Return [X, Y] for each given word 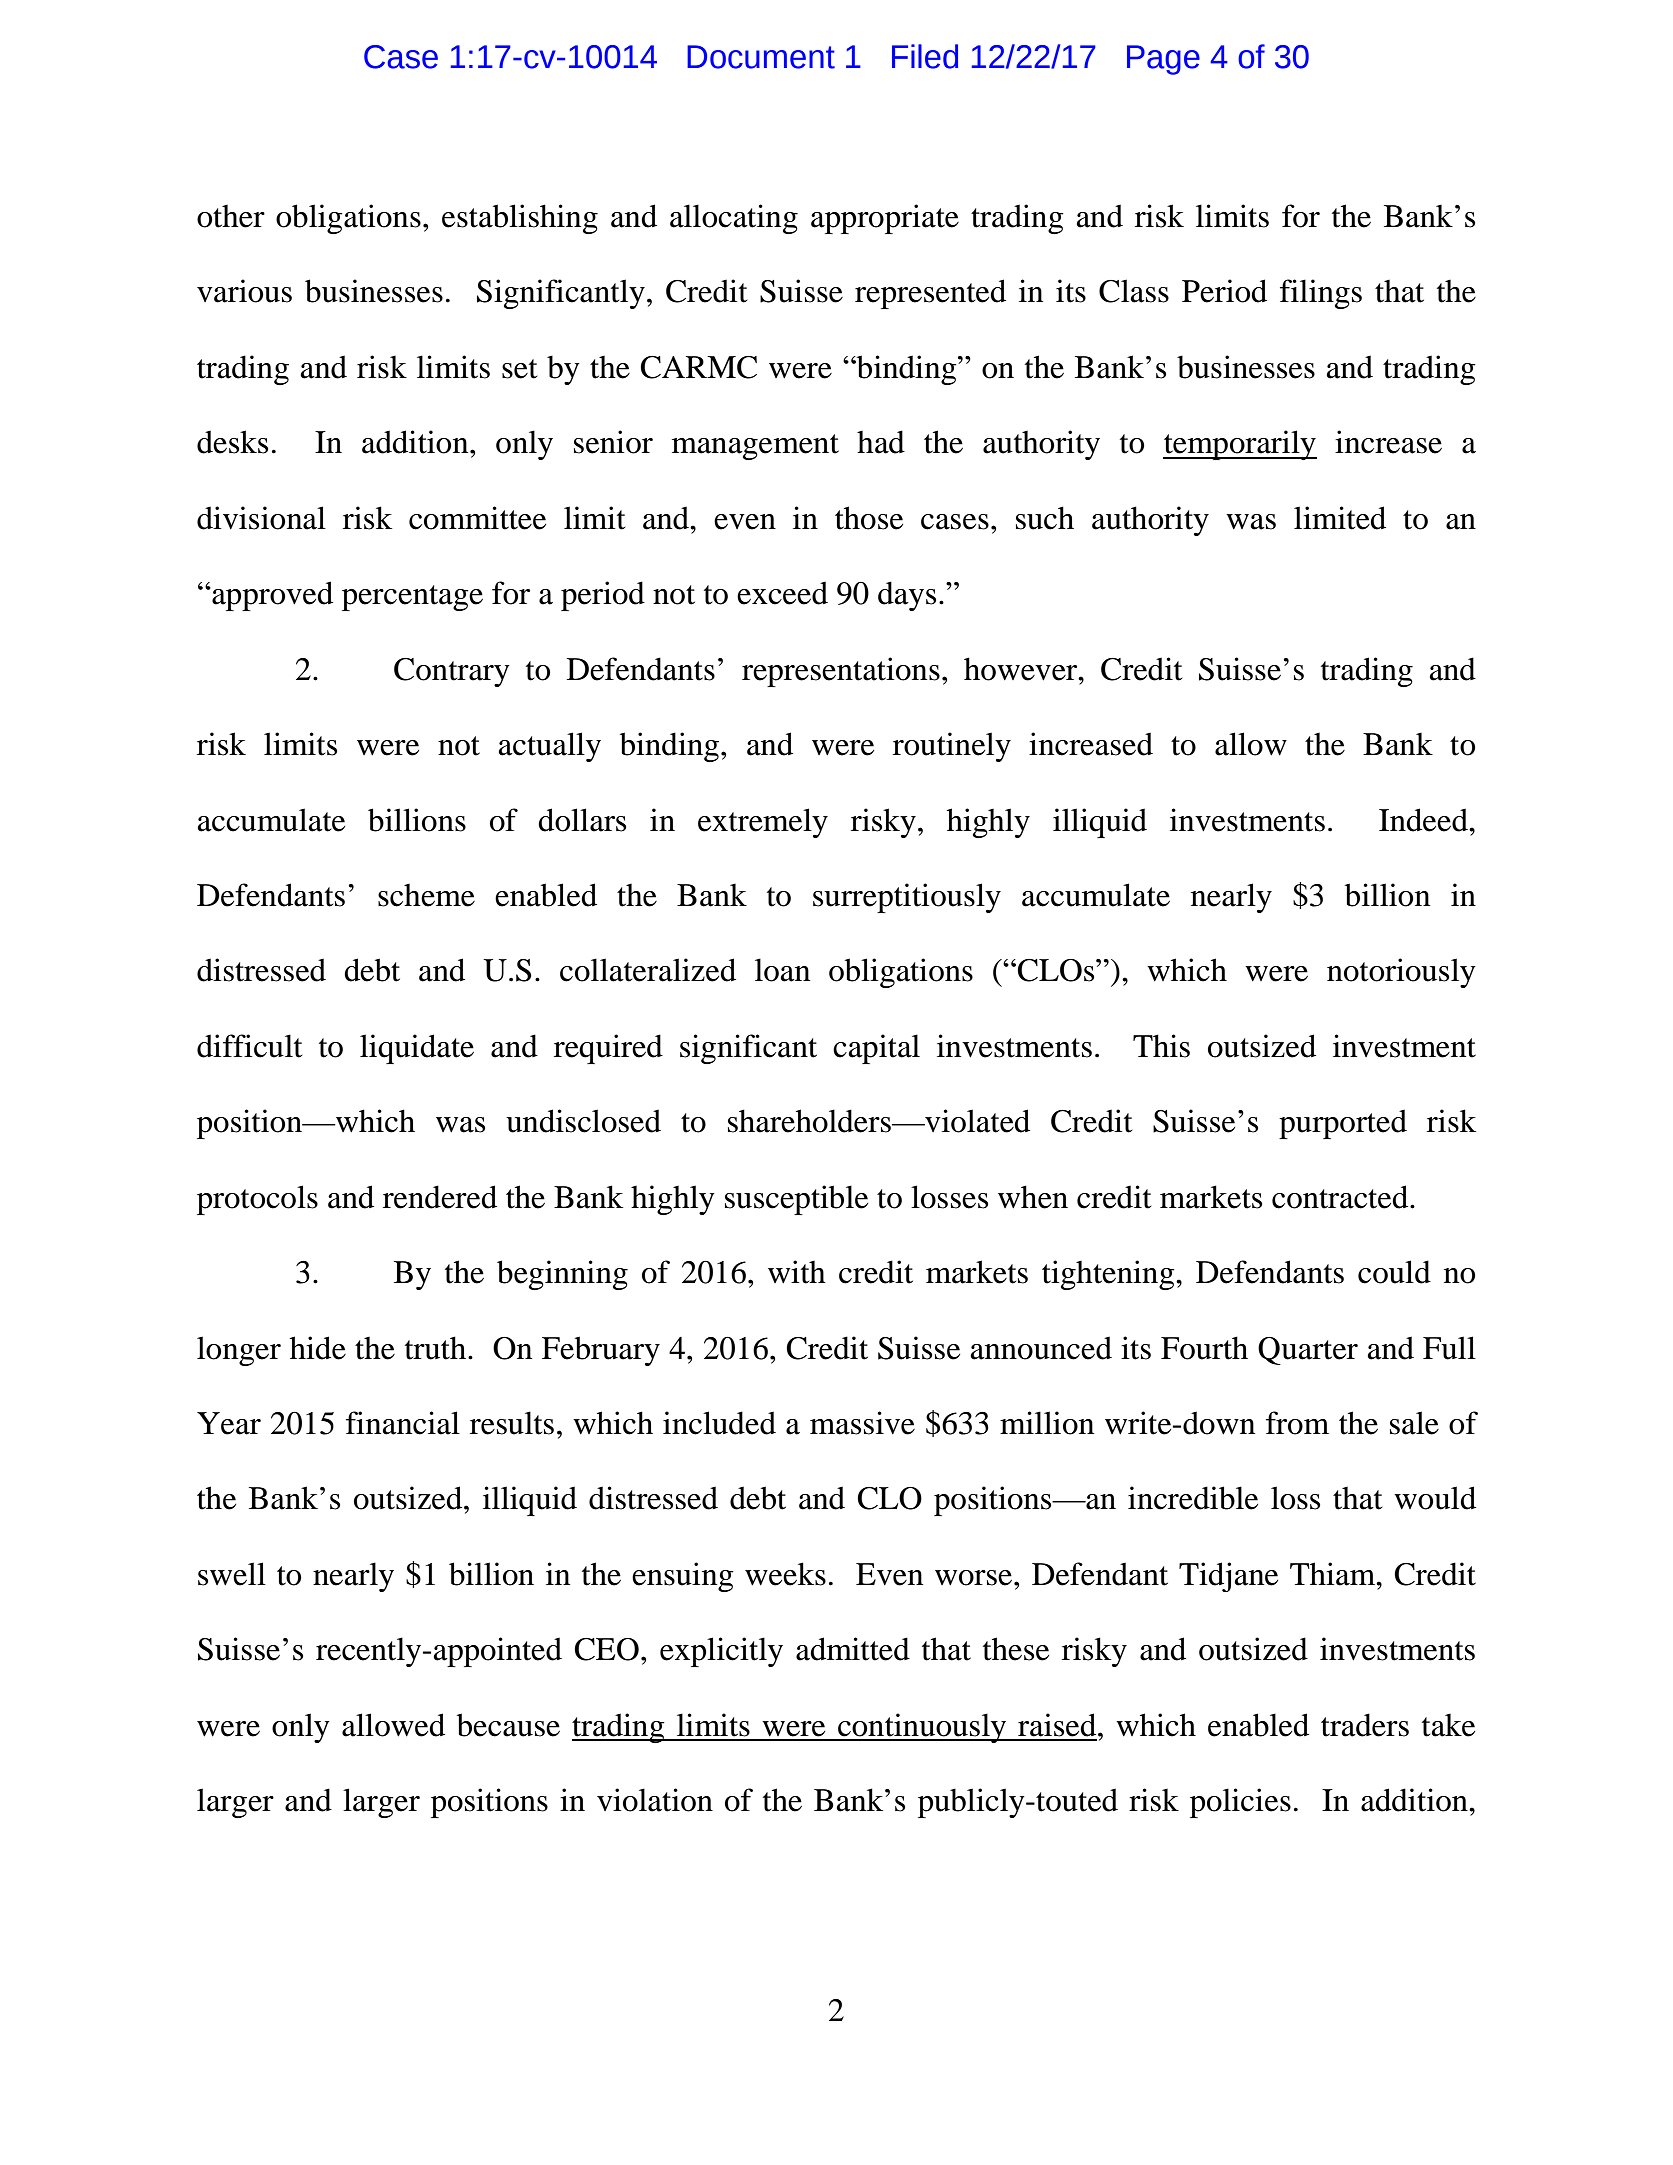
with [797, 1272]
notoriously [1401, 973]
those [869, 518]
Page [1163, 60]
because [508, 1725]
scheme [426, 895]
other [231, 216]
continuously [922, 1728]
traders [1365, 1725]
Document [761, 57]
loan [782, 970]
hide [318, 1348]
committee [477, 518]
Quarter [1308, 1351]
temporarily [1240, 445]
